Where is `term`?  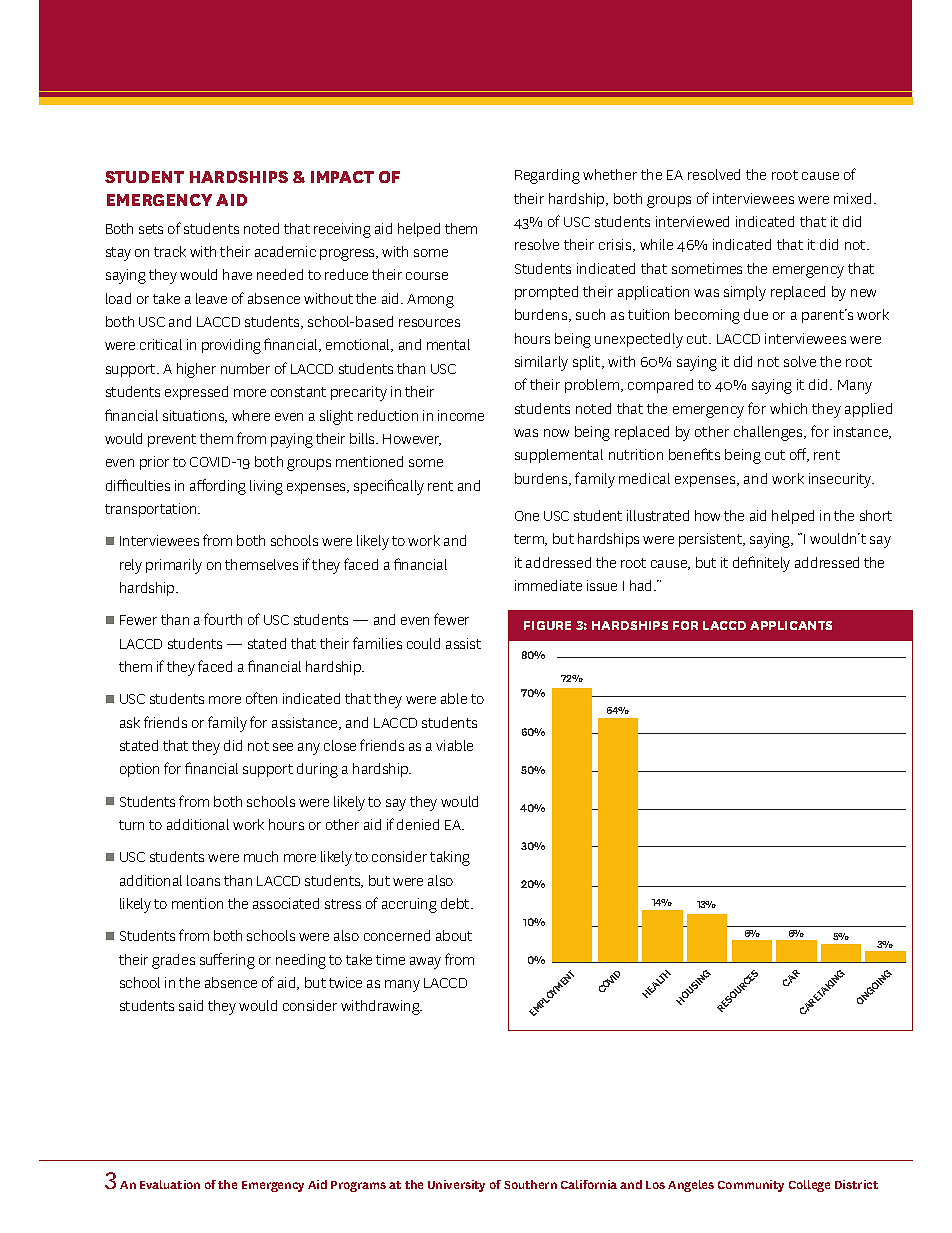 term is located at coordinates (530, 540).
